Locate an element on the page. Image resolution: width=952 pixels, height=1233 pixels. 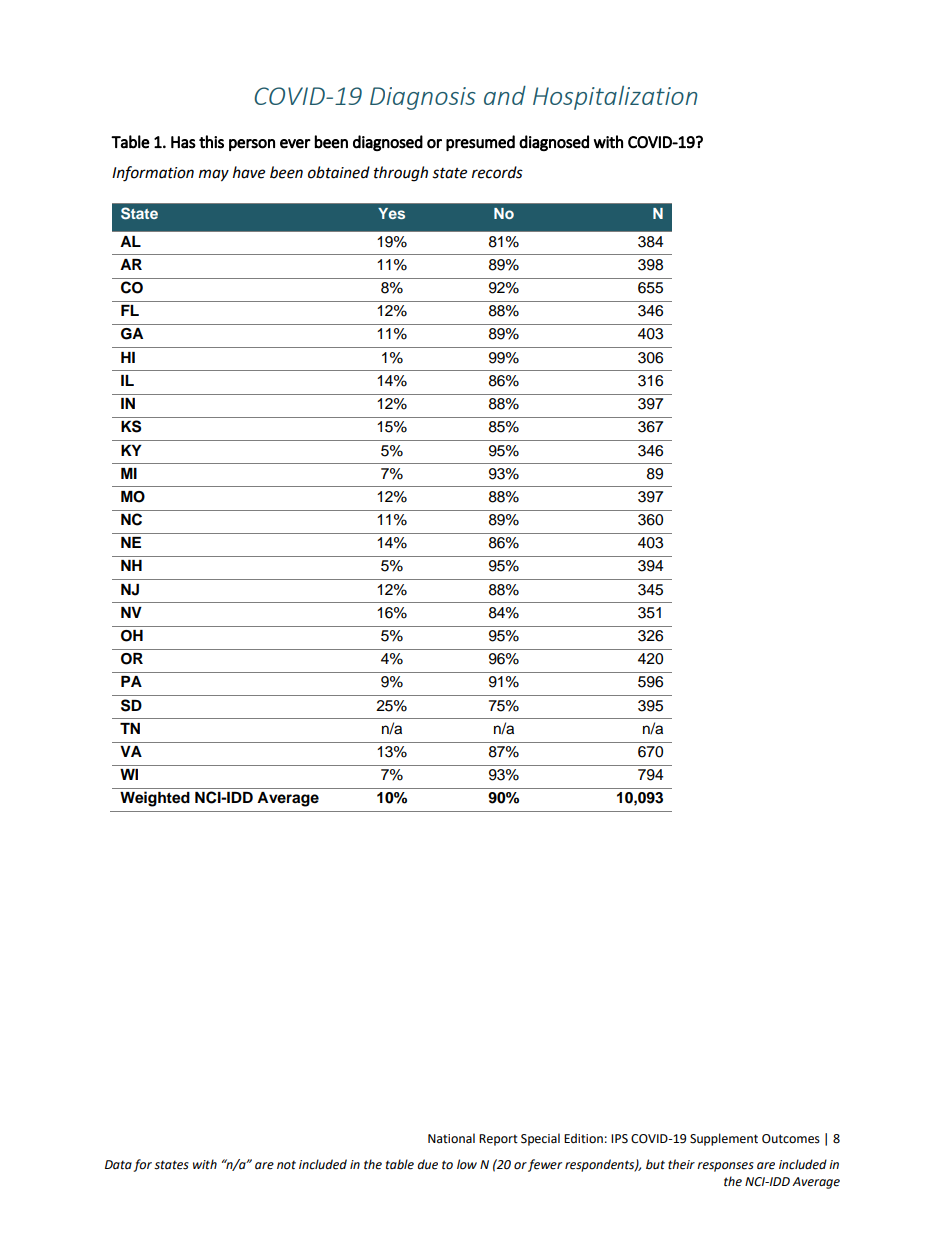
Supplement is located at coordinates (724, 1139).
